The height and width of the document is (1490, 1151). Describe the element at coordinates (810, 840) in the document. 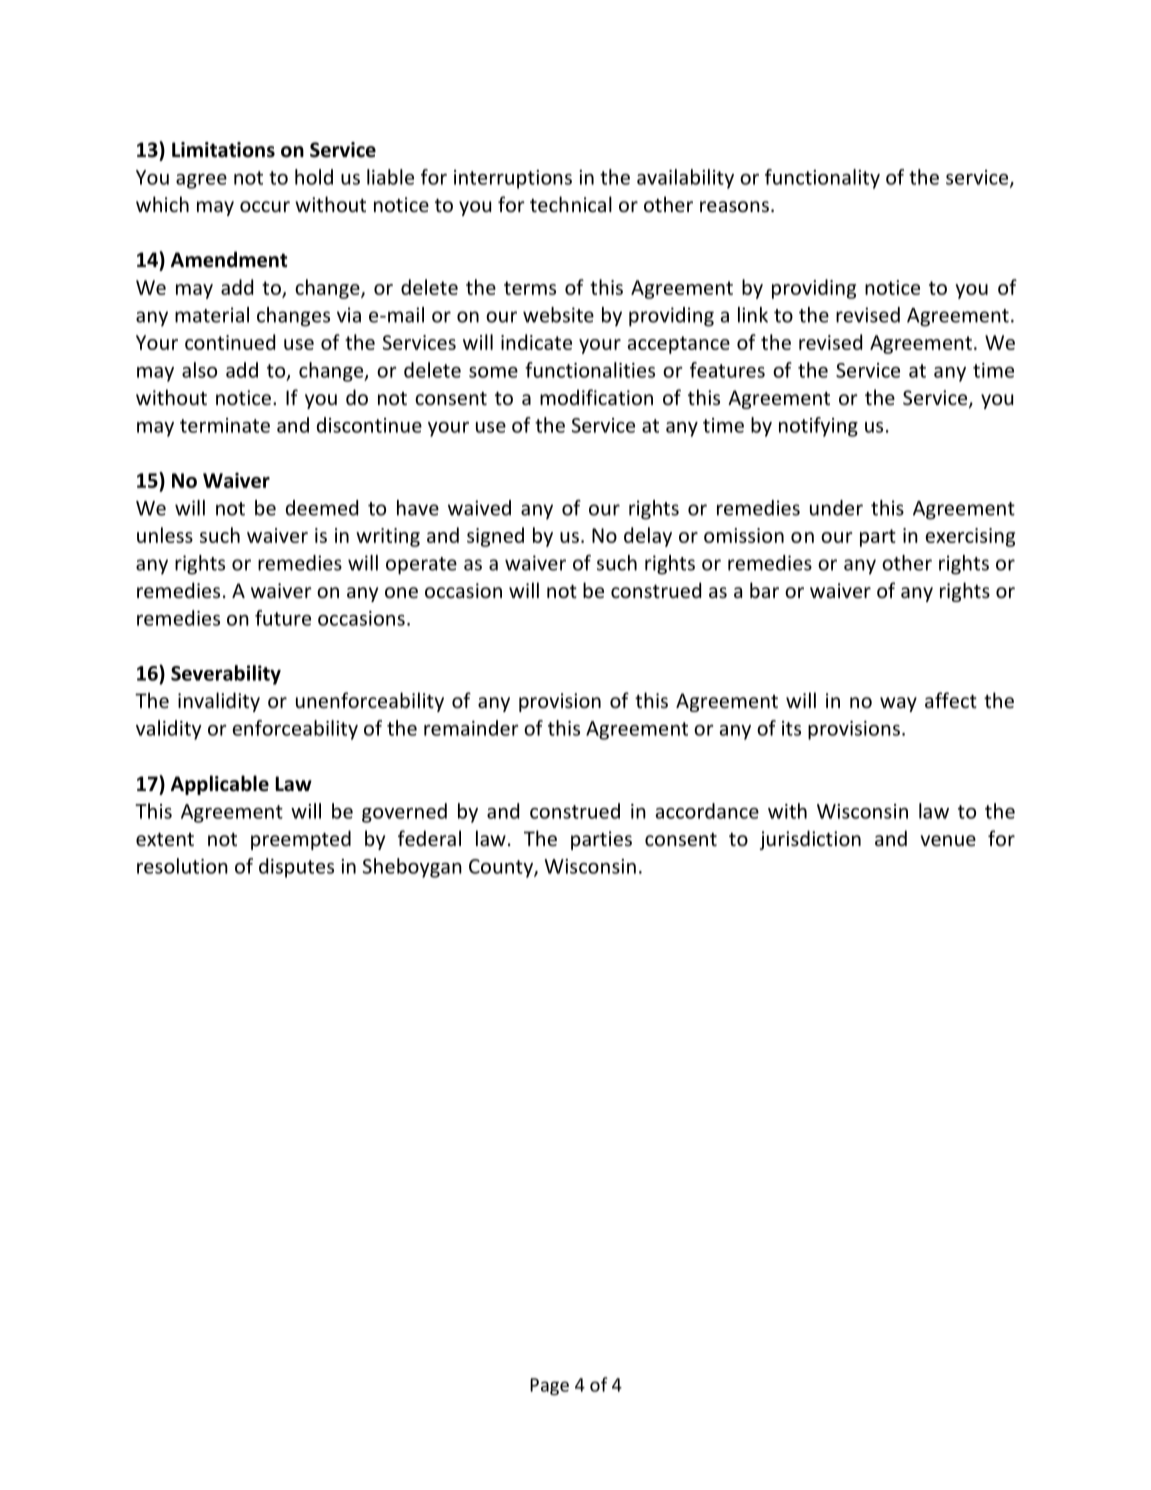

I see `jurisdiction` at that location.
